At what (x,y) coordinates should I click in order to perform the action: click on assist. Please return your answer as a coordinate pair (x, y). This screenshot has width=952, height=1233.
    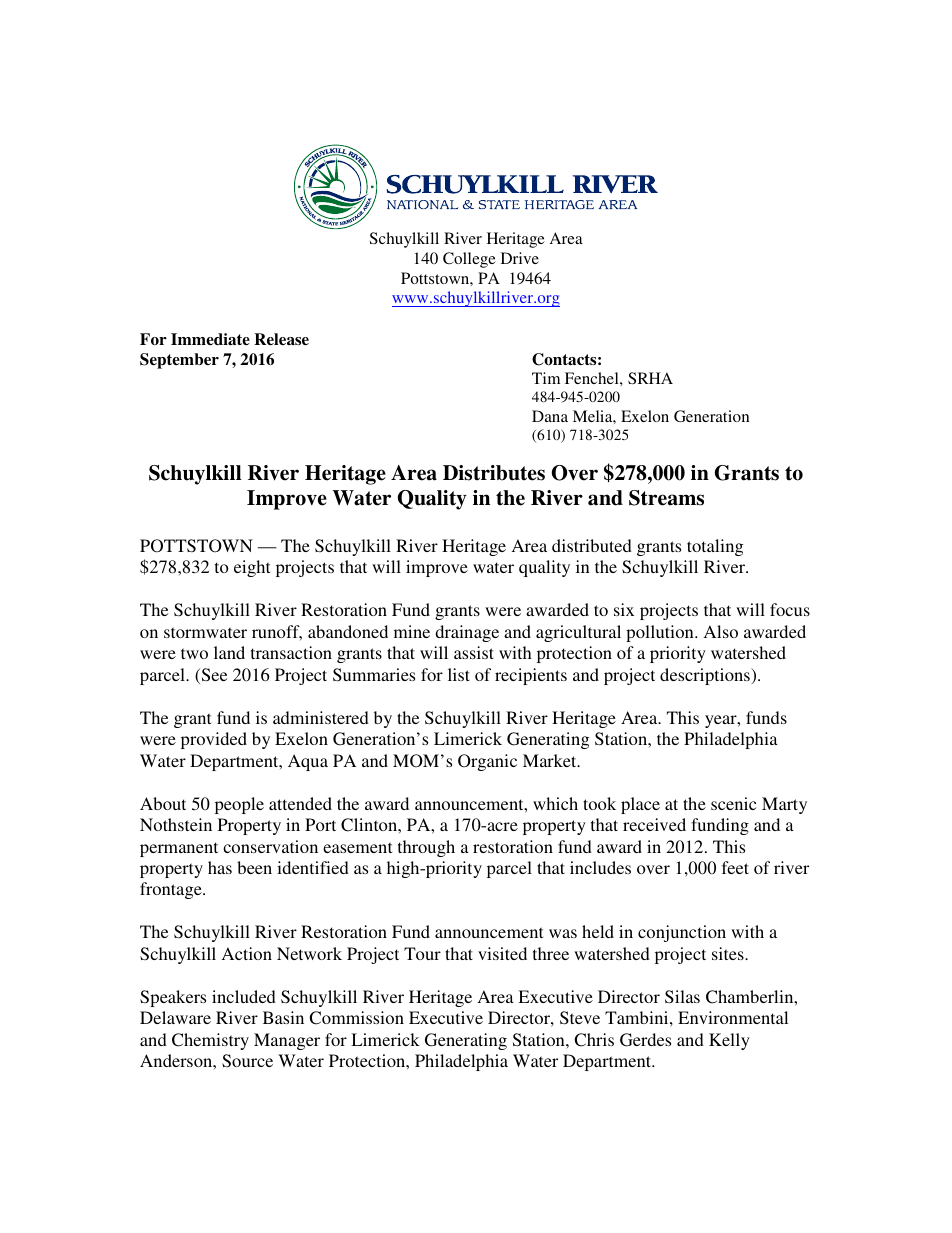
    Looking at the image, I should click on (474, 652).
